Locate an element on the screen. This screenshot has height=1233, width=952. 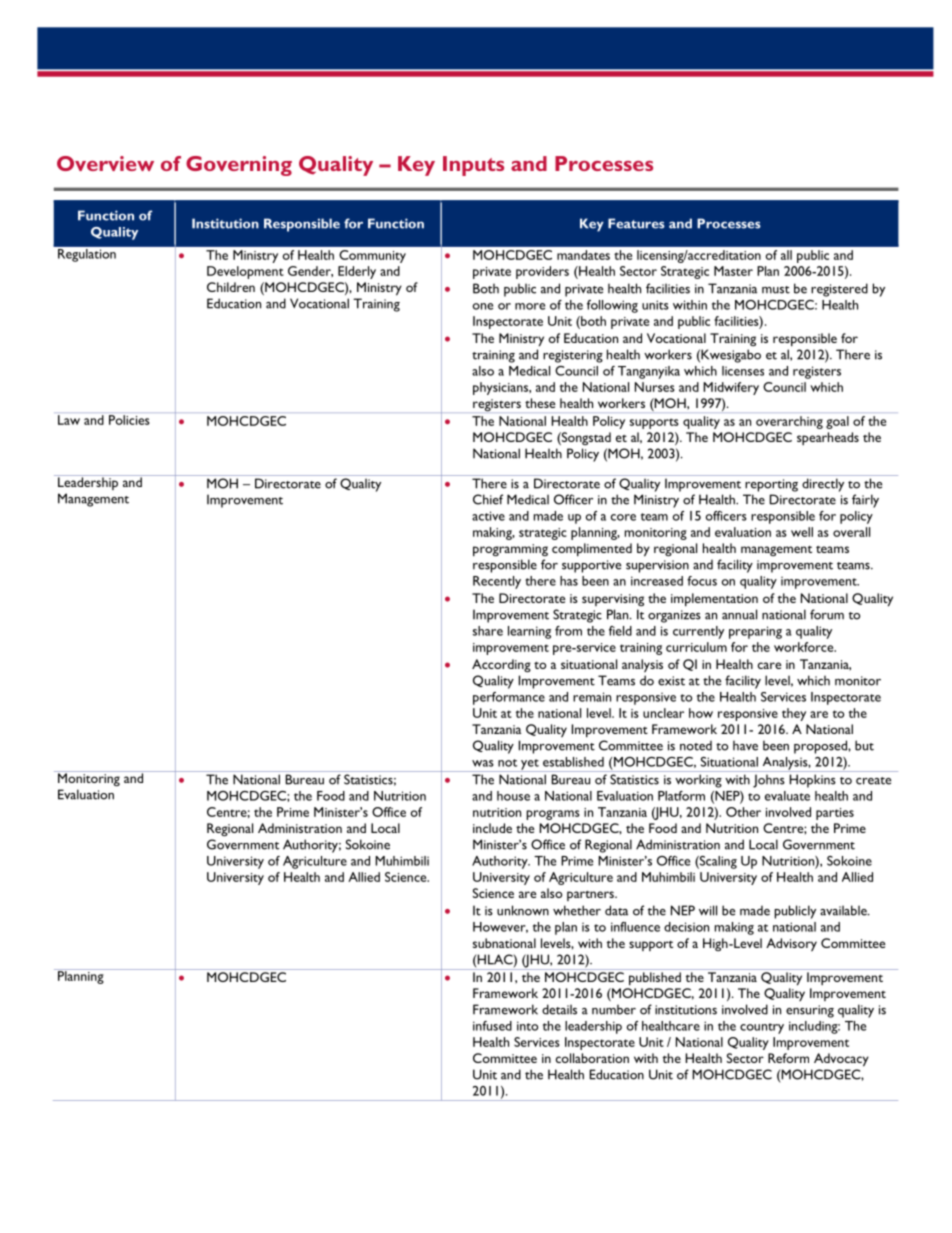
infused is located at coordinates (492, 1026).
